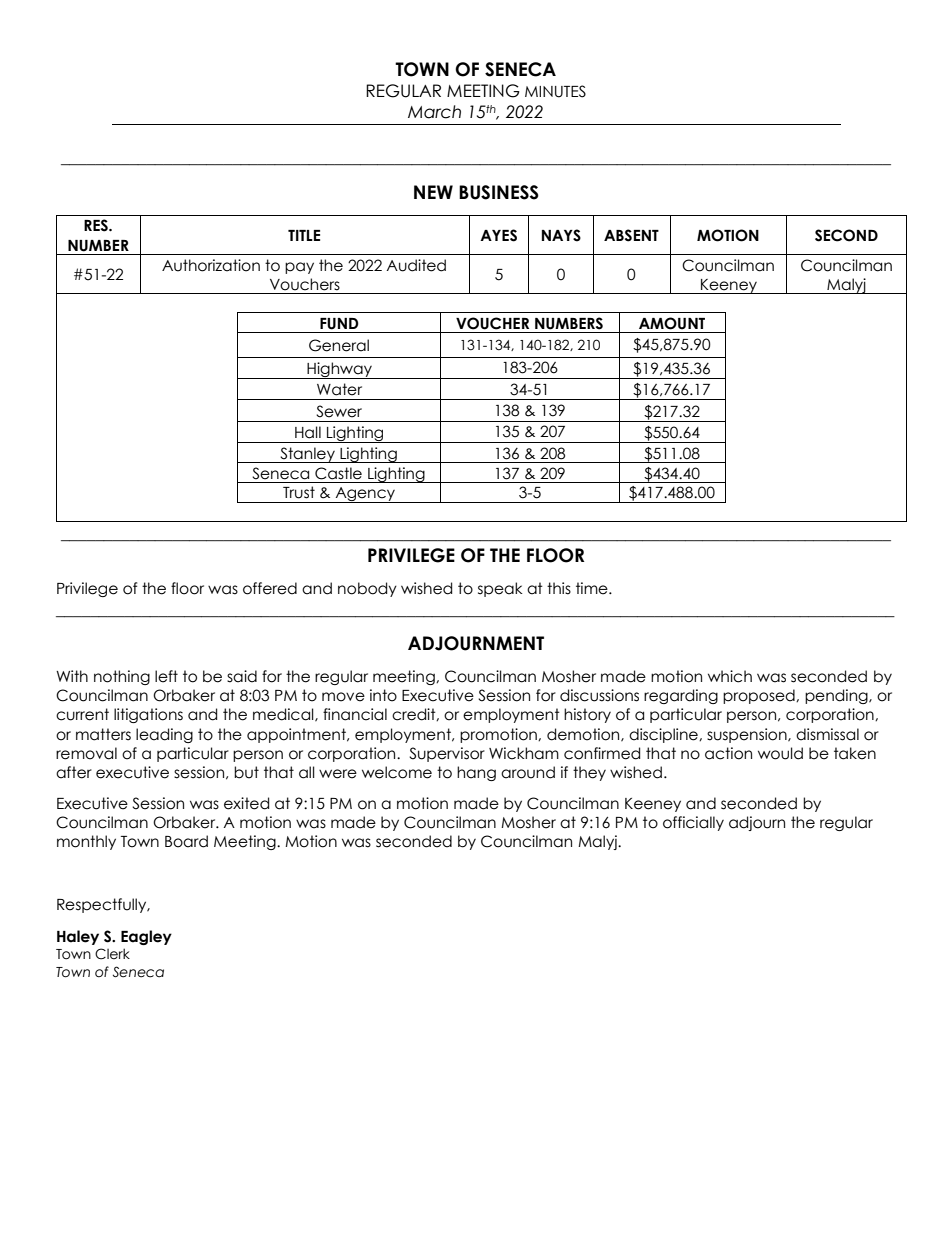 The height and width of the screenshot is (1233, 952). What do you see at coordinates (299, 492) in the screenshot?
I see `Trust` at bounding box center [299, 492].
